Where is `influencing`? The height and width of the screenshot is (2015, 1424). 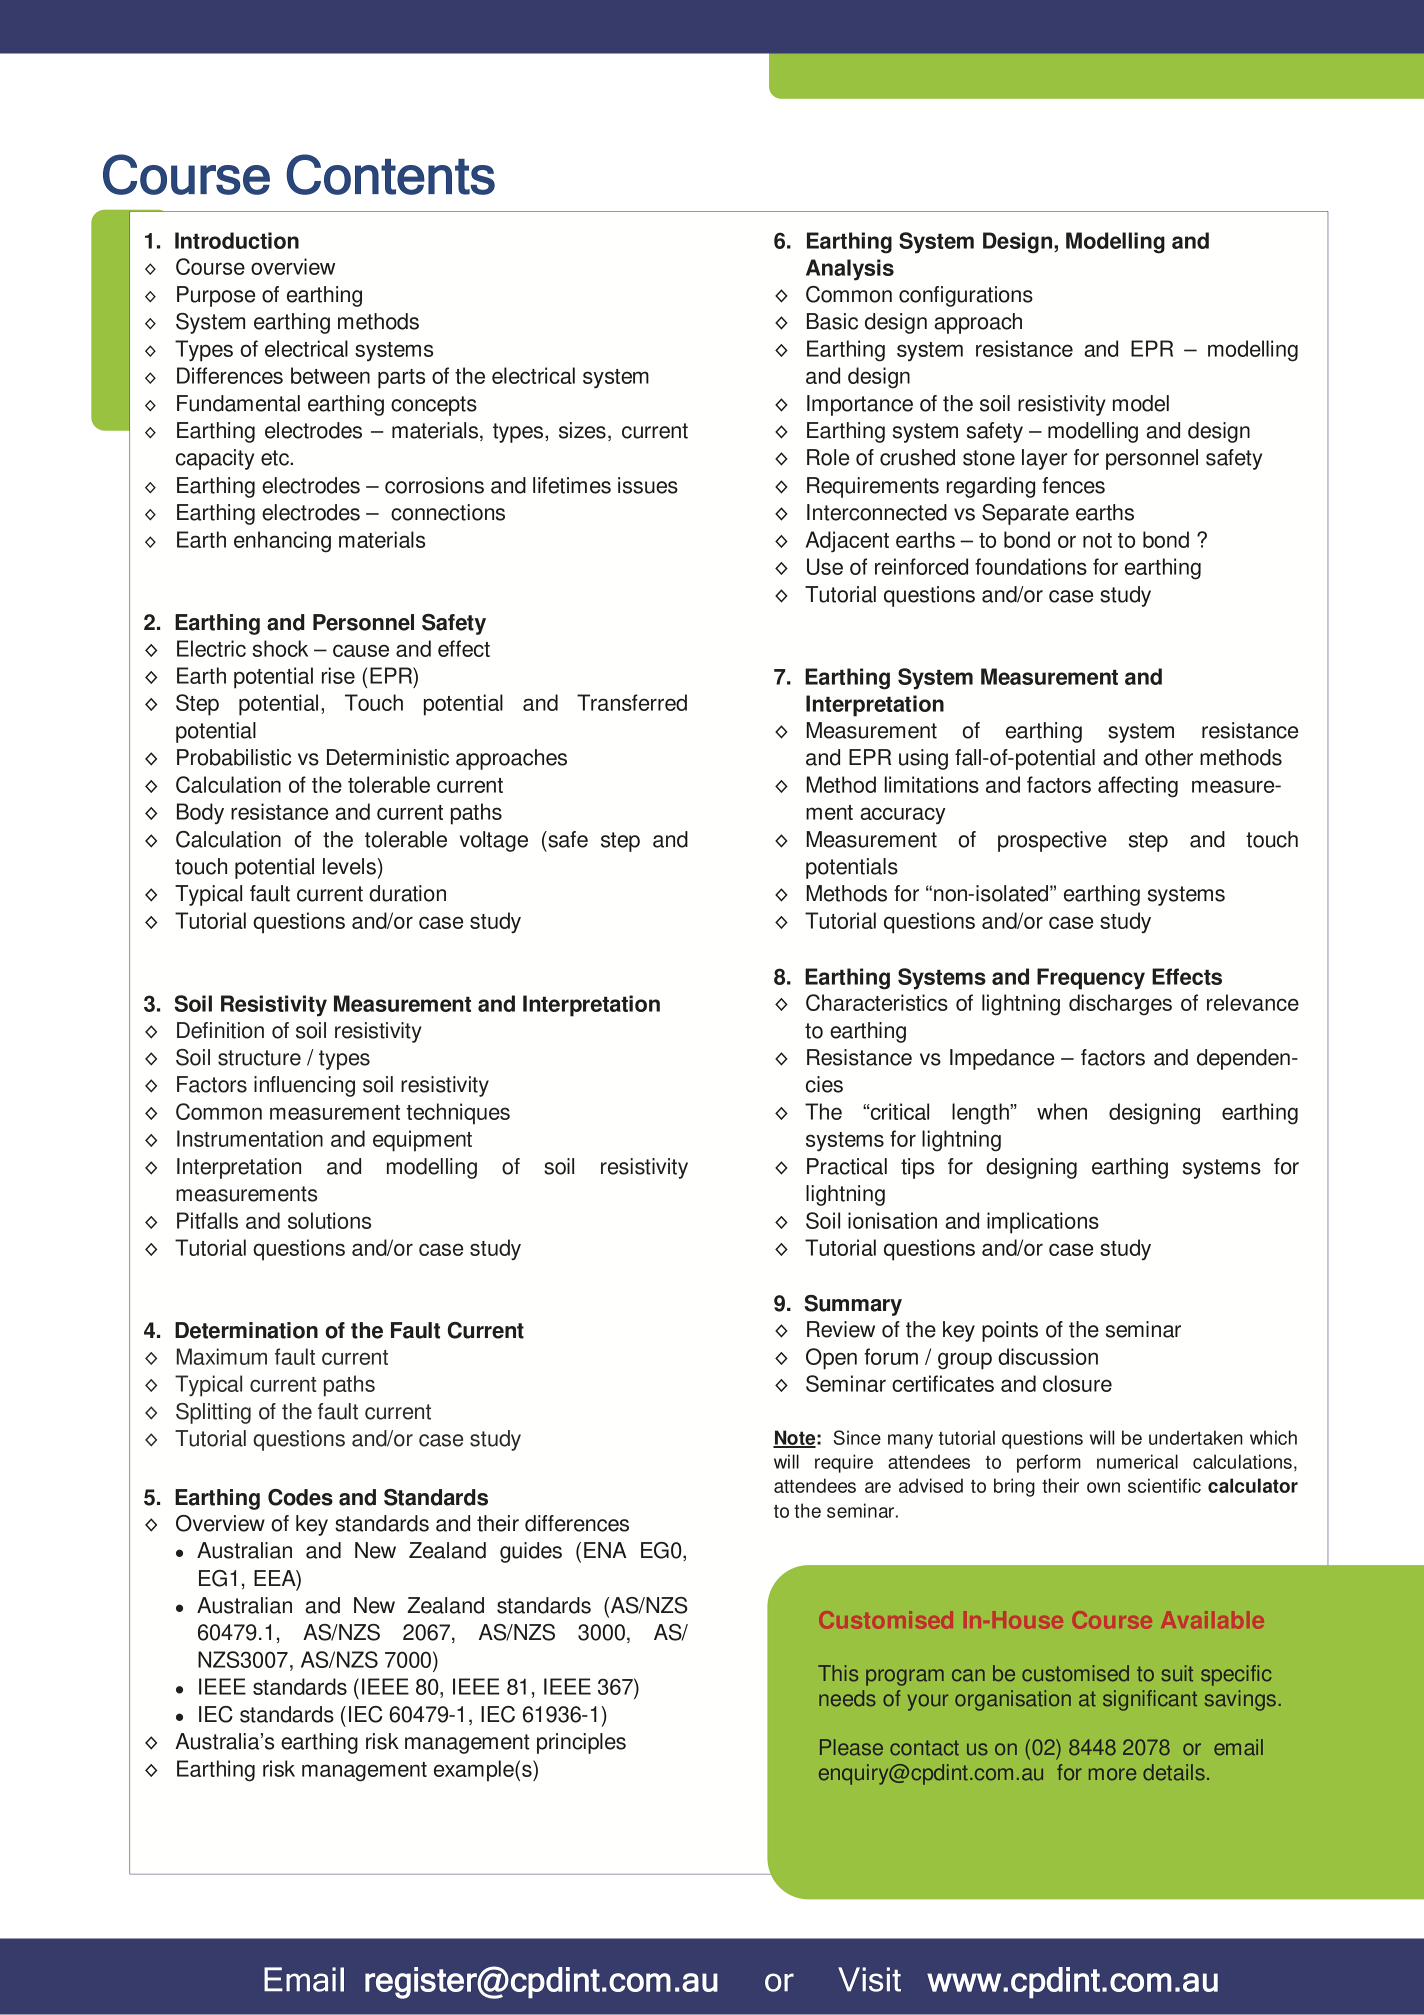 influencing is located at coordinates (304, 1086).
